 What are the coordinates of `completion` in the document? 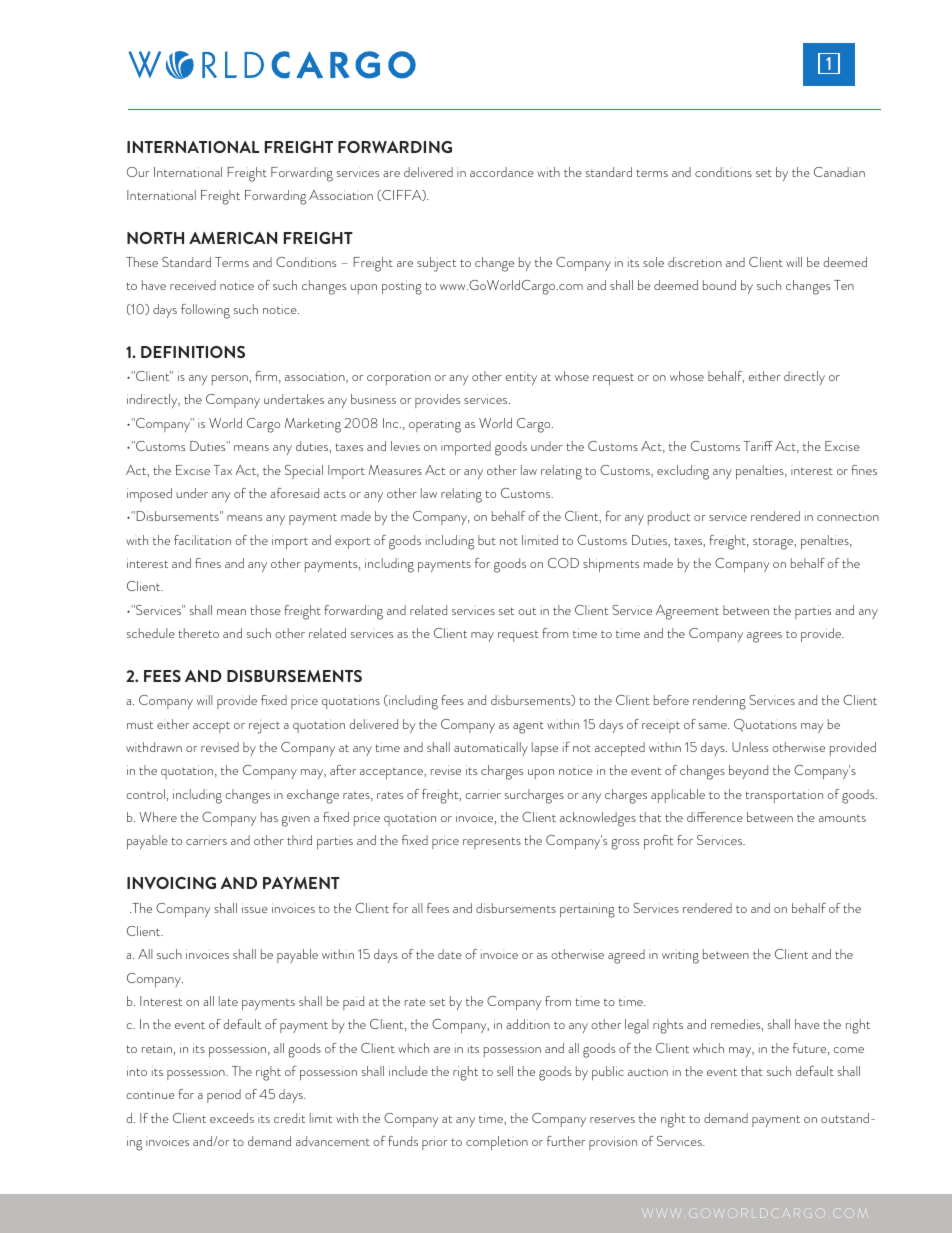 It's located at (497, 1143).
